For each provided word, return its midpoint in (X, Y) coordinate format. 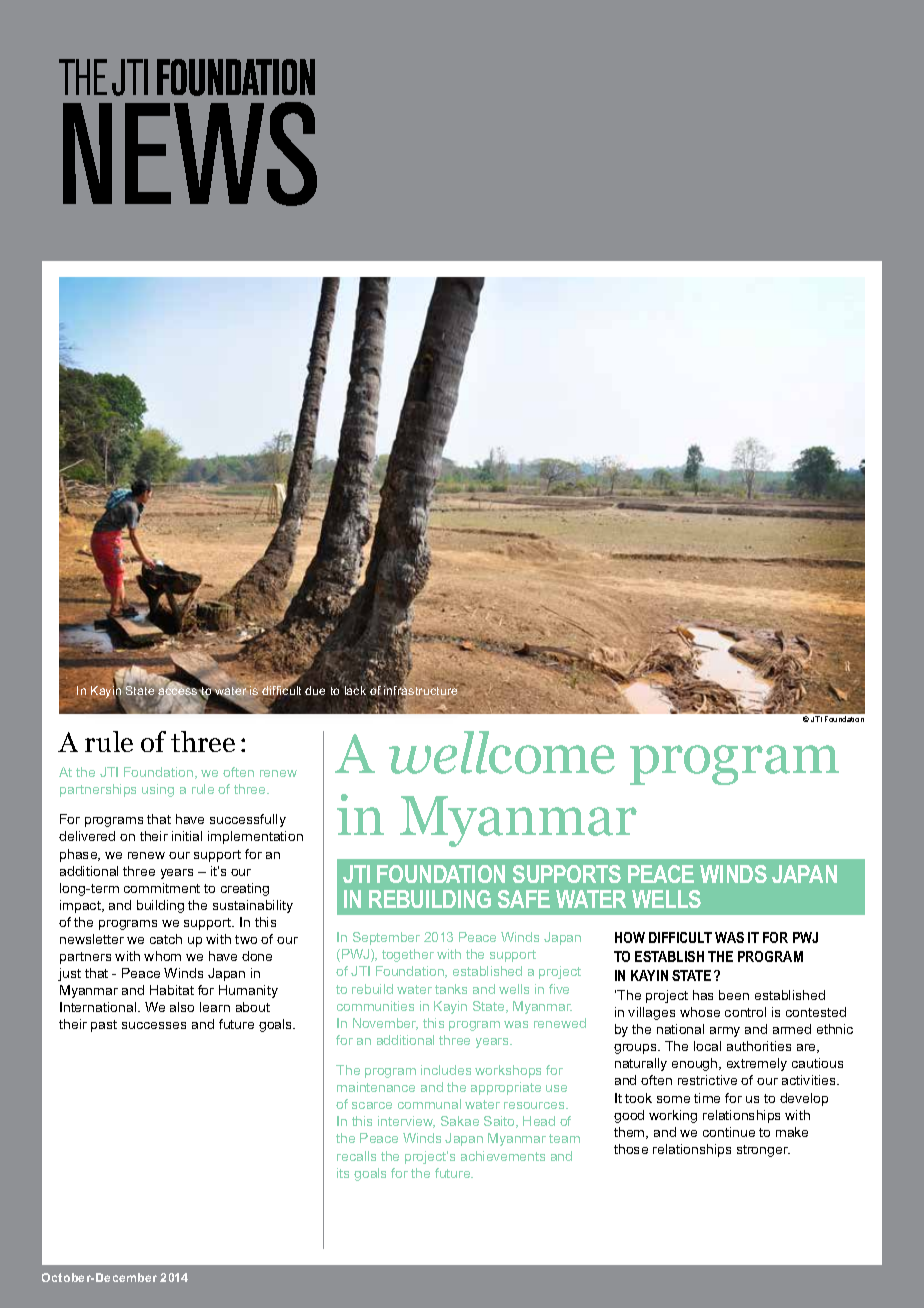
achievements (503, 1156)
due (315, 690)
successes (154, 1025)
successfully (248, 820)
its (343, 1173)
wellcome (502, 752)
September (386, 938)
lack (355, 690)
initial (187, 836)
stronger (763, 1151)
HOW (630, 937)
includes (446, 1070)
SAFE (524, 899)
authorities (759, 1046)
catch (166, 939)
